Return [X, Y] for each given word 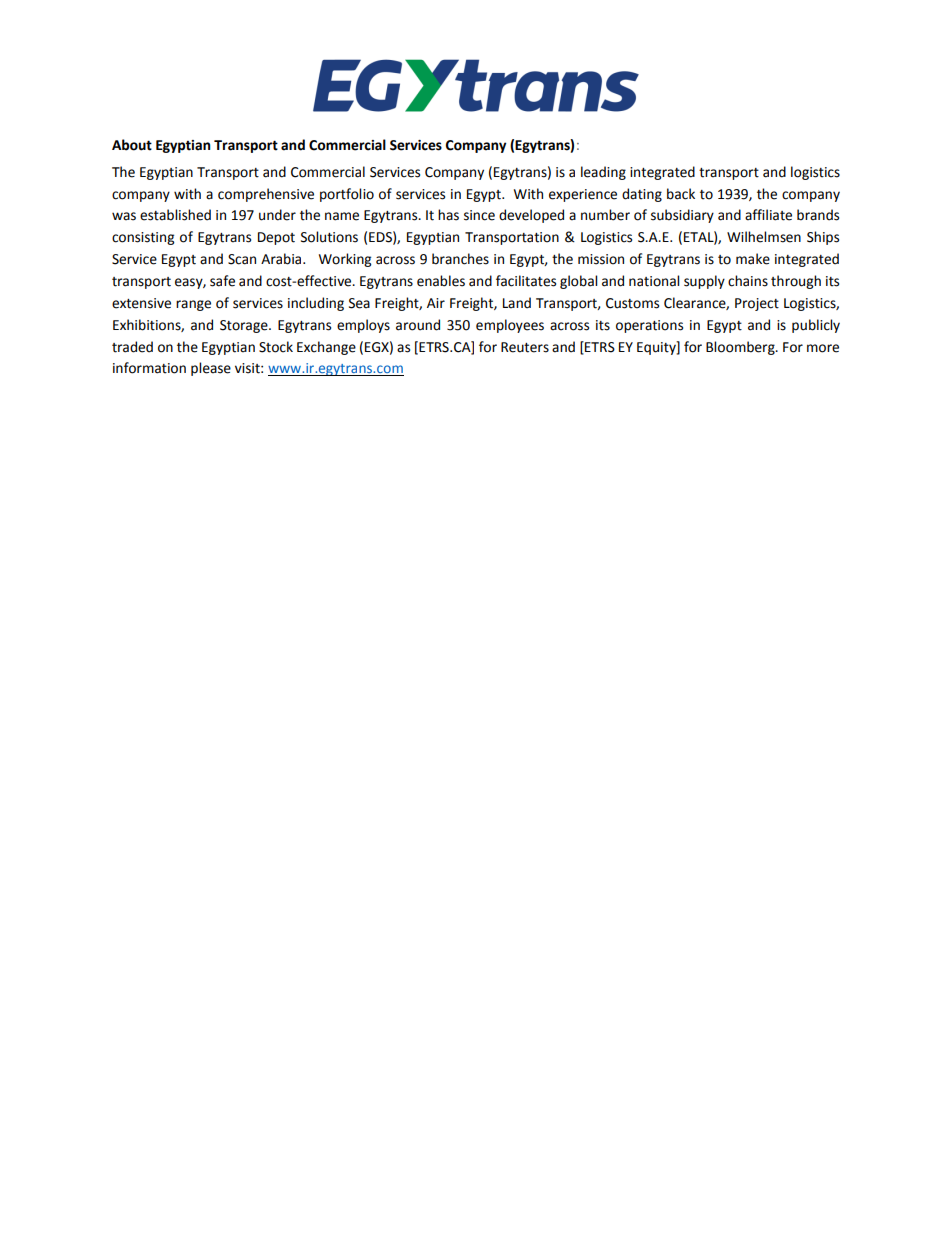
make [753, 259]
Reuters [525, 347]
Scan [242, 259]
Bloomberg [741, 348]
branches [460, 259]
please [211, 369]
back [681, 194]
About [132, 145]
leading [603, 173]
